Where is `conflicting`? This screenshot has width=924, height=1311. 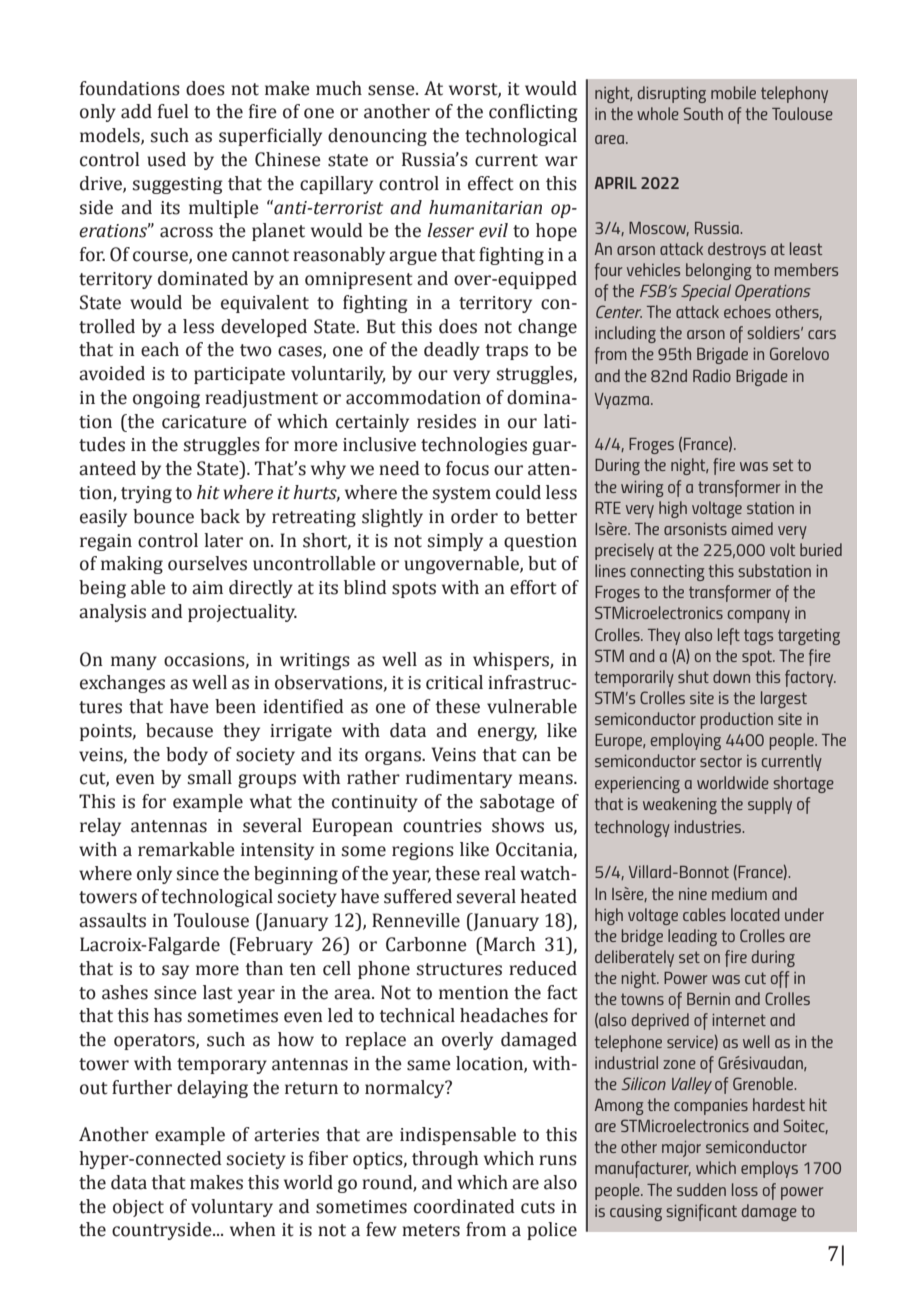
conflicting is located at coordinates (533, 113).
